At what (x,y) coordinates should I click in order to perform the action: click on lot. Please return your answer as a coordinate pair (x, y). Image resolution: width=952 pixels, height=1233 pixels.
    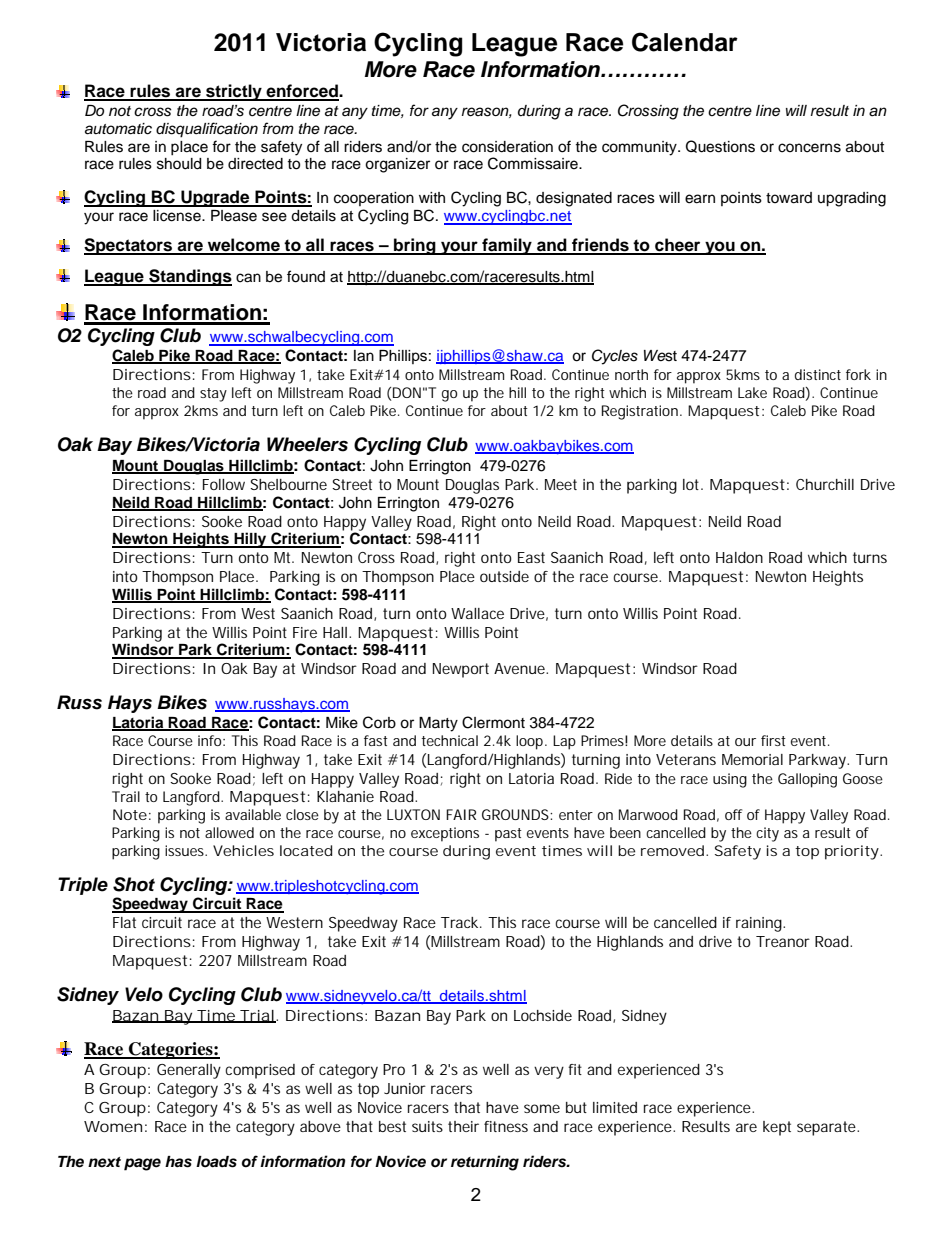
    Looking at the image, I should click on (693, 484).
